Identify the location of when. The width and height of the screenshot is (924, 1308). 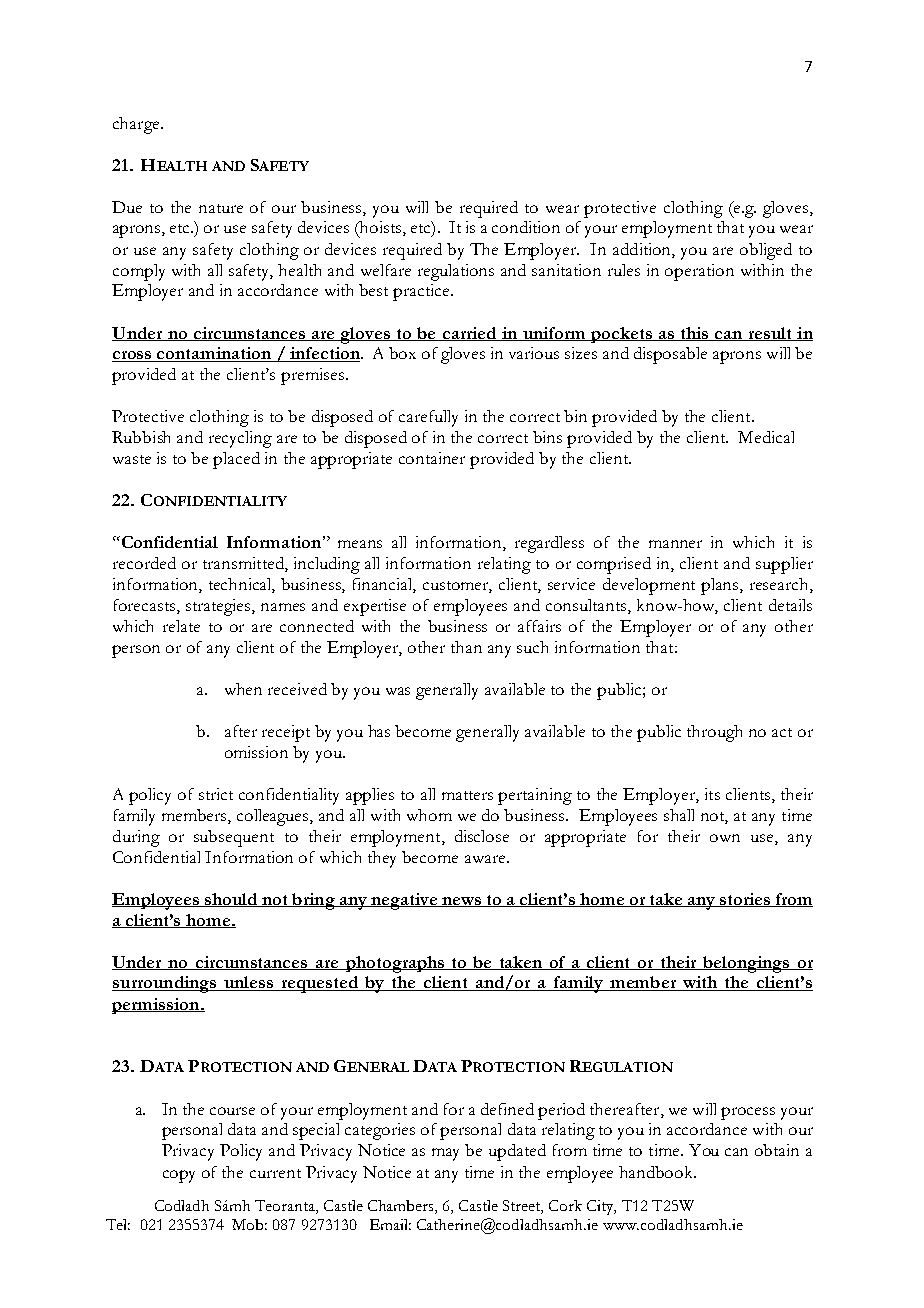
(243, 689).
